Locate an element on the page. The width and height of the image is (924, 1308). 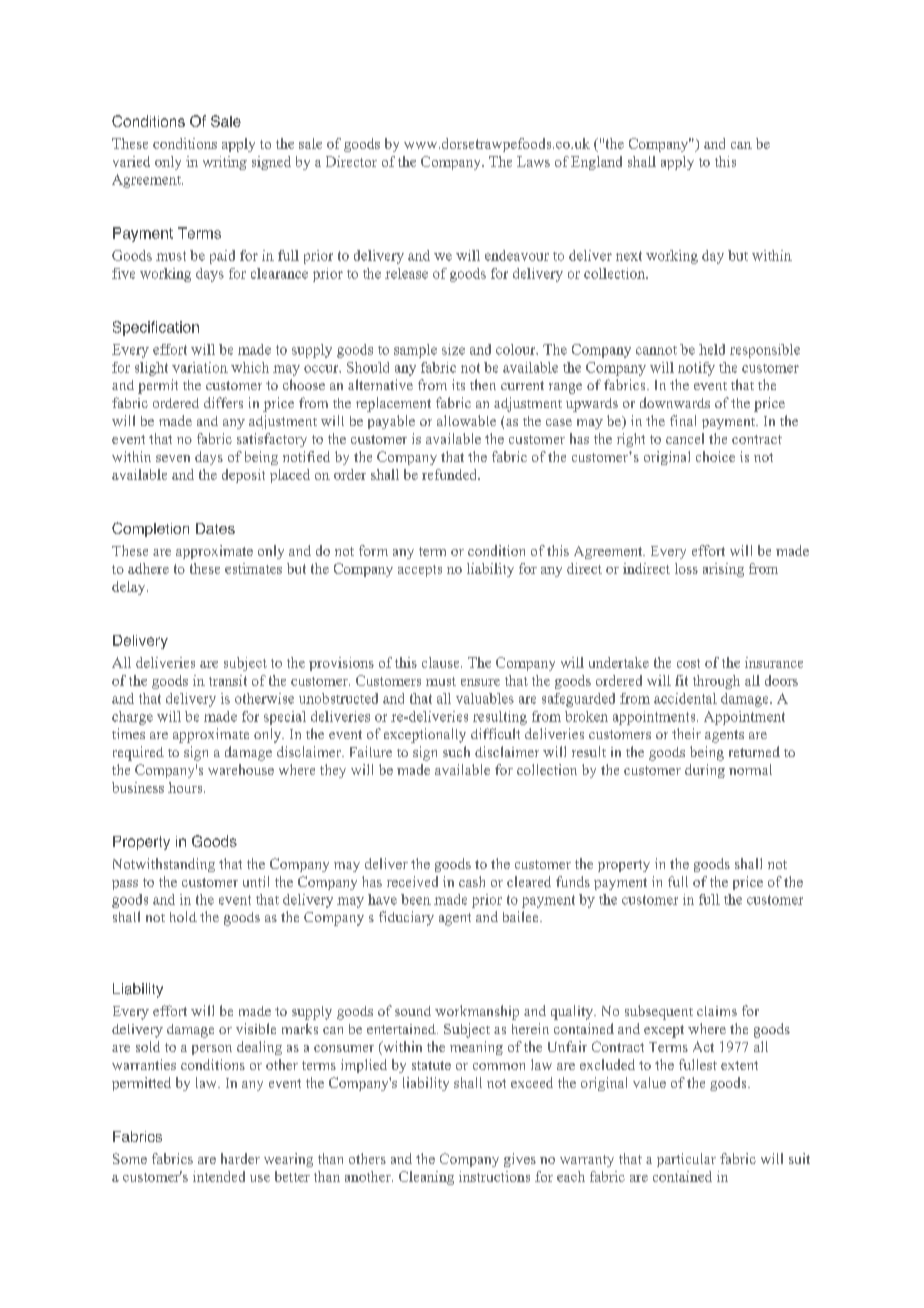
harder is located at coordinates (240, 1158).
